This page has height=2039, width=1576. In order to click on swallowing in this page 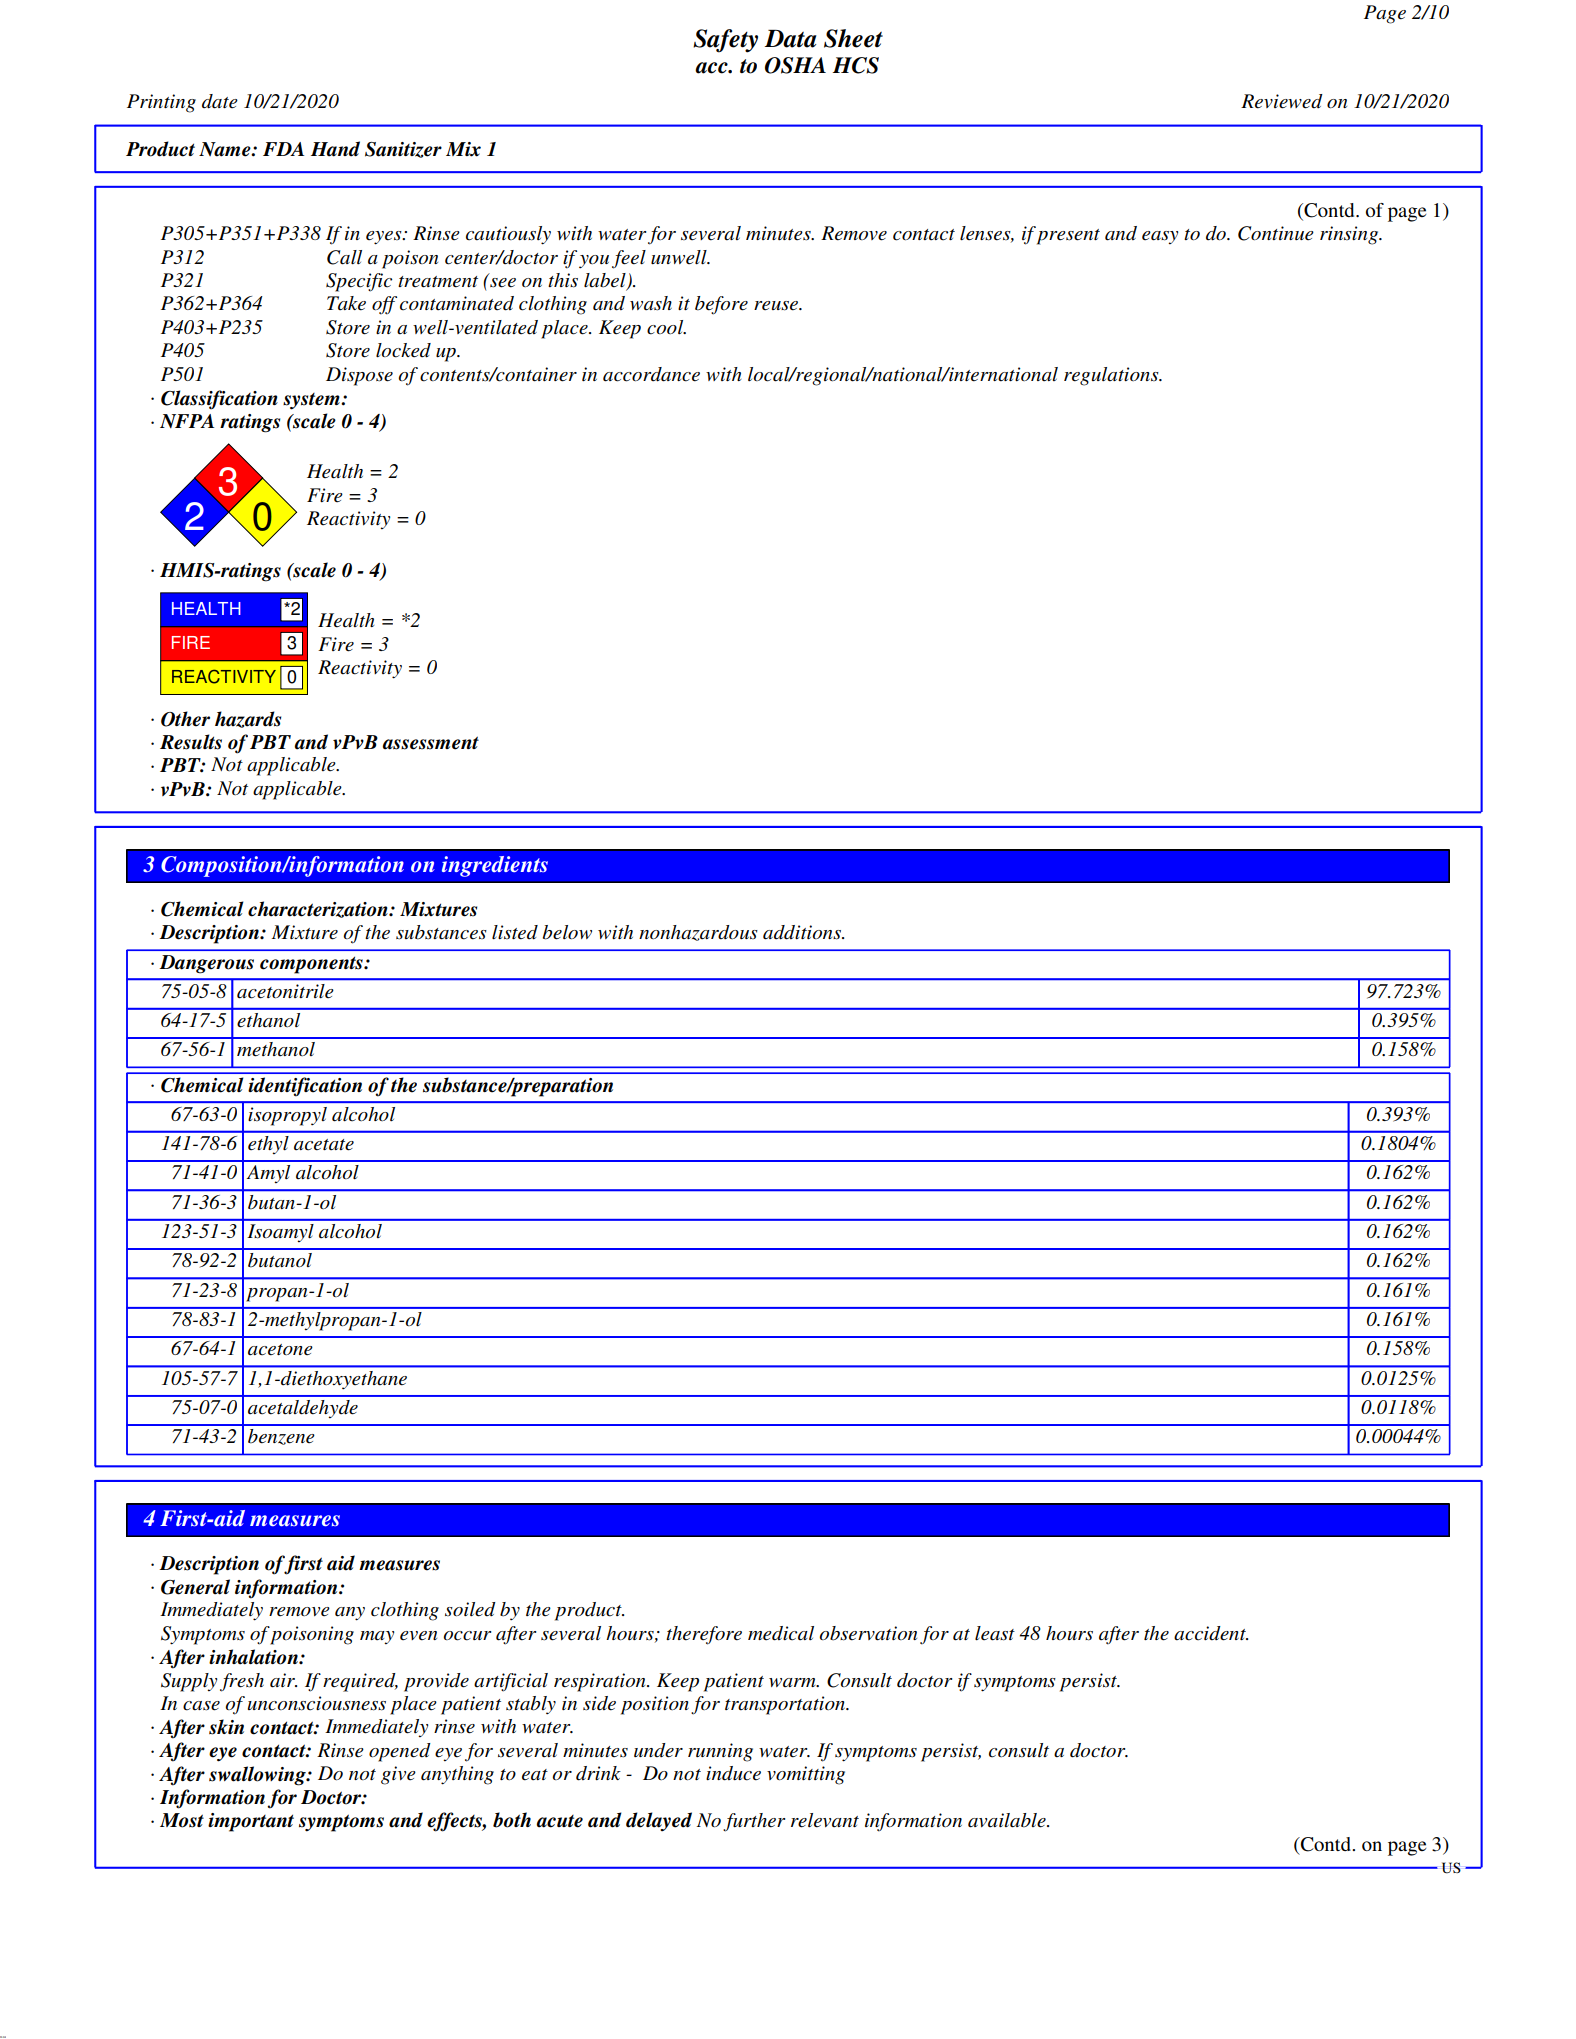, I will do `click(258, 1776)`.
